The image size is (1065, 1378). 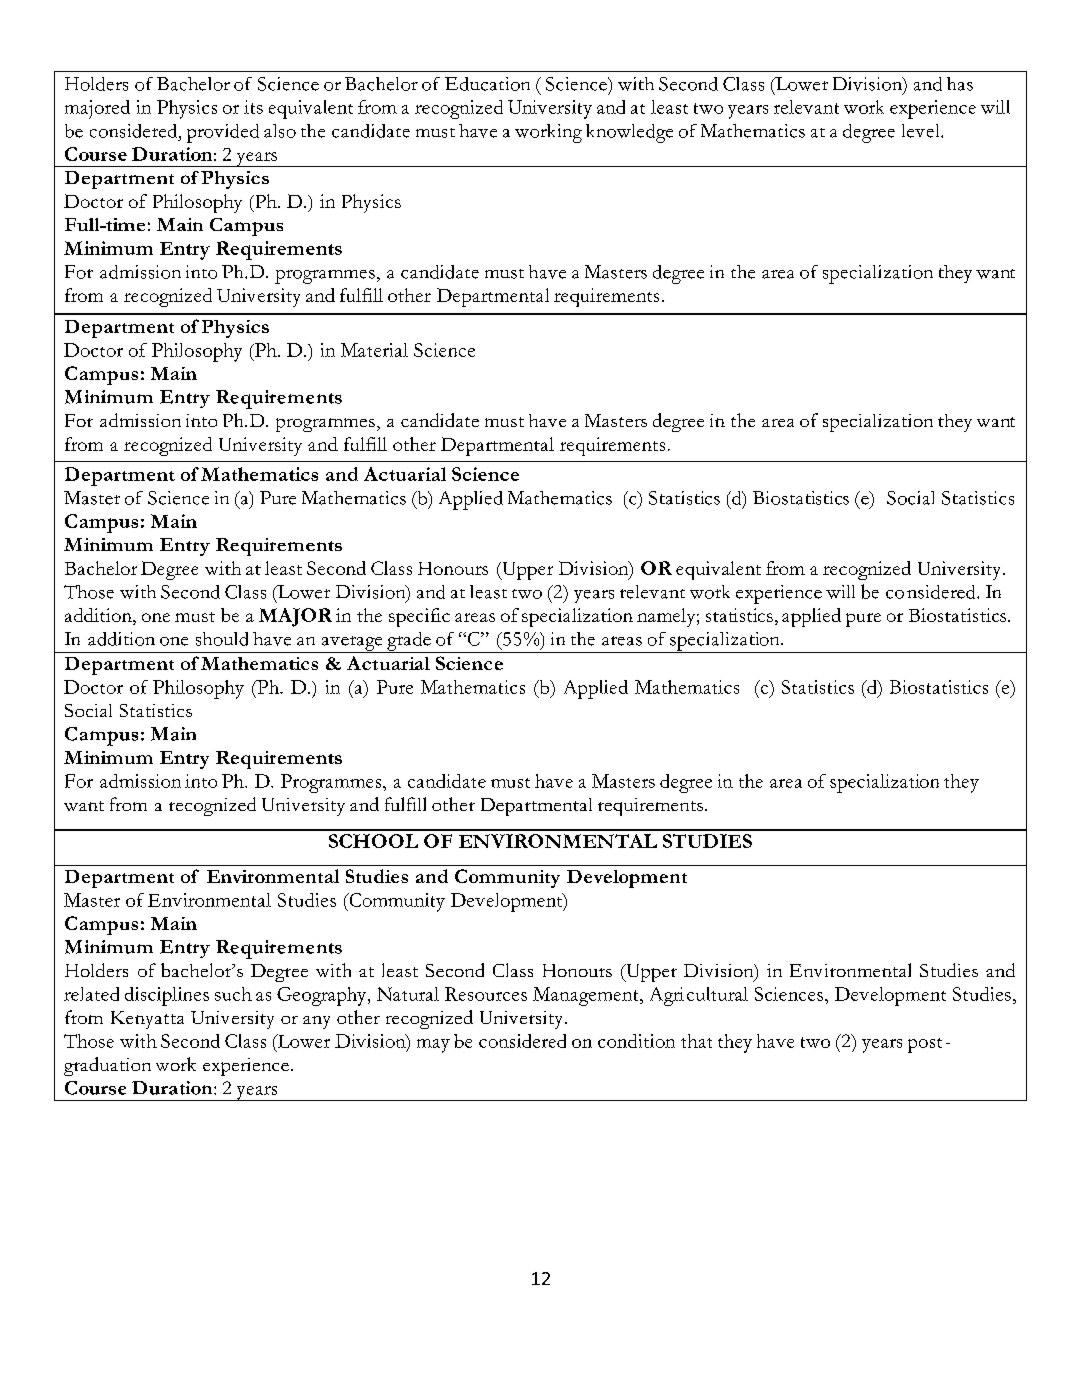 I want to click on level, so click(x=922, y=131).
